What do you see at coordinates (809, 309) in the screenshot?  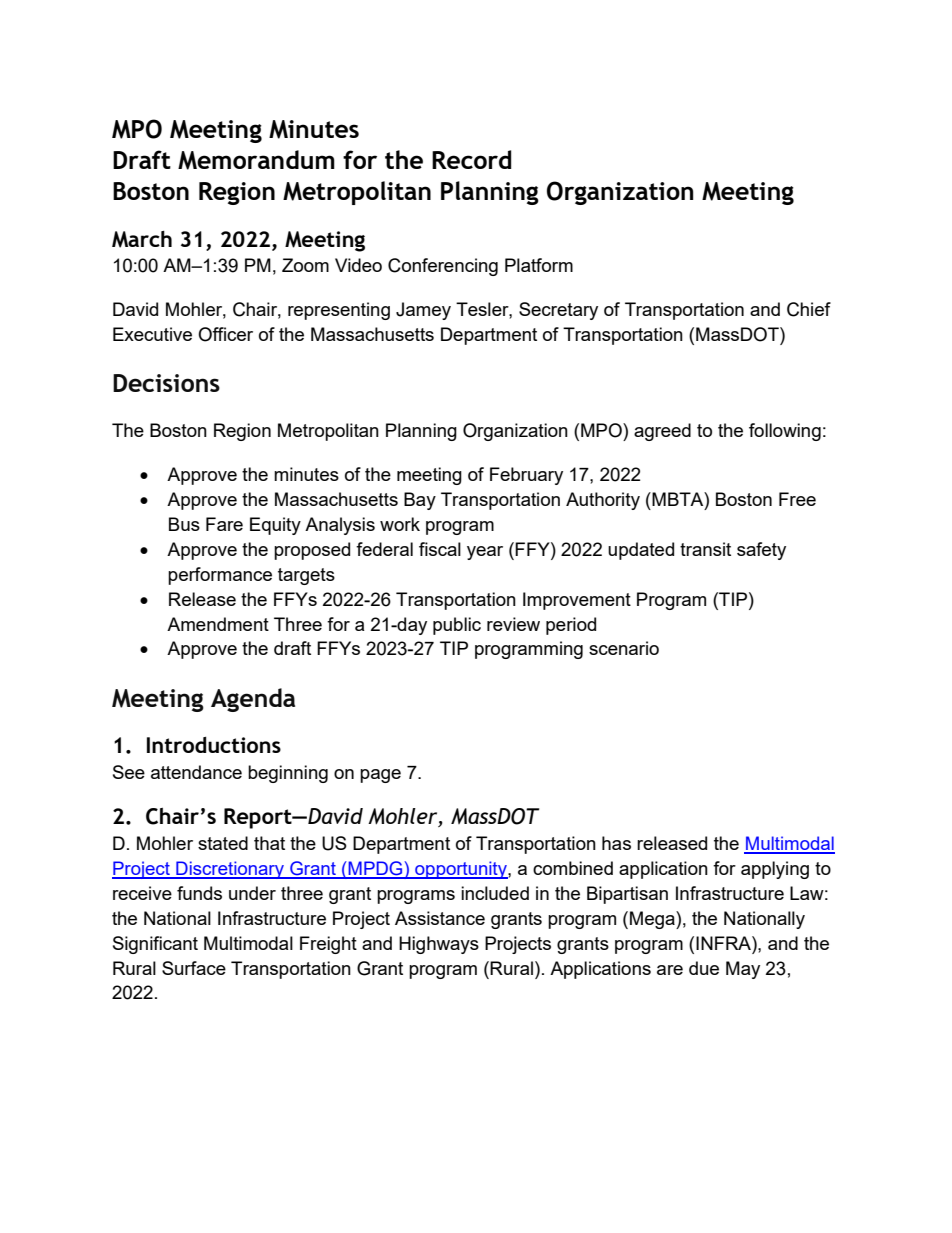 I see `Chief` at bounding box center [809, 309].
